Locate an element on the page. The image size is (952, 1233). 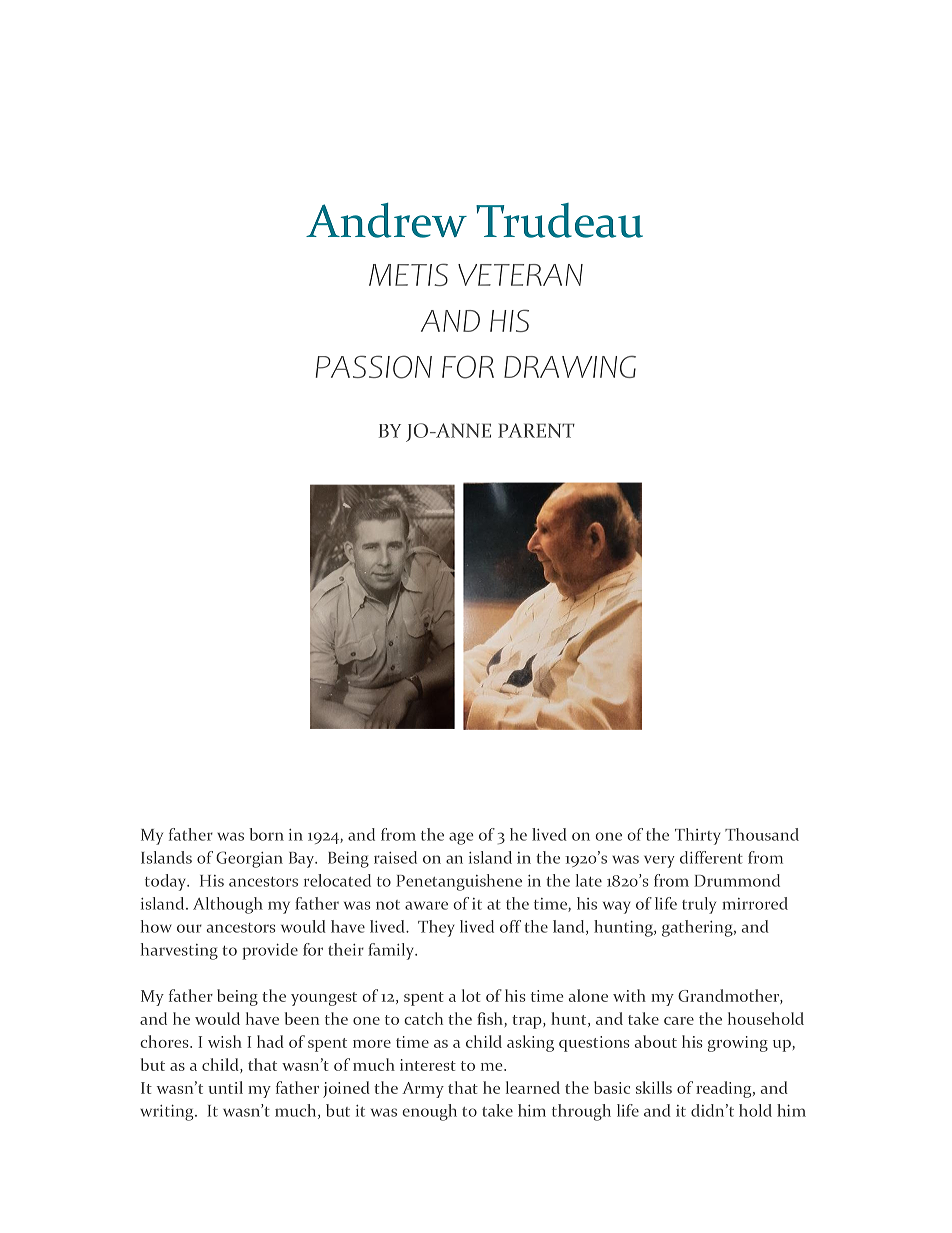
Thirty is located at coordinates (698, 836).
